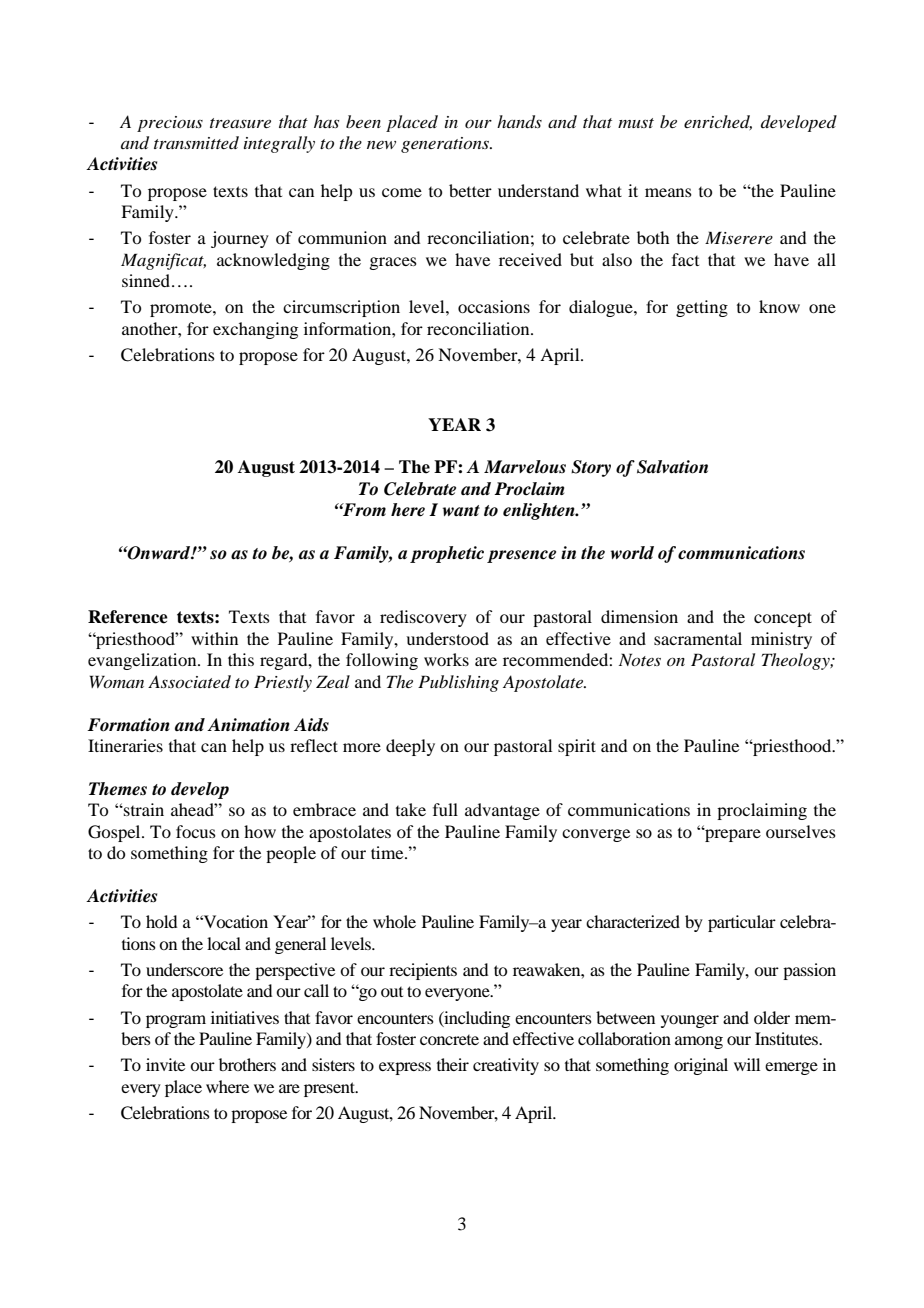 The width and height of the screenshot is (924, 1308). What do you see at coordinates (196, 831) in the screenshot?
I see `focus` at bounding box center [196, 831].
